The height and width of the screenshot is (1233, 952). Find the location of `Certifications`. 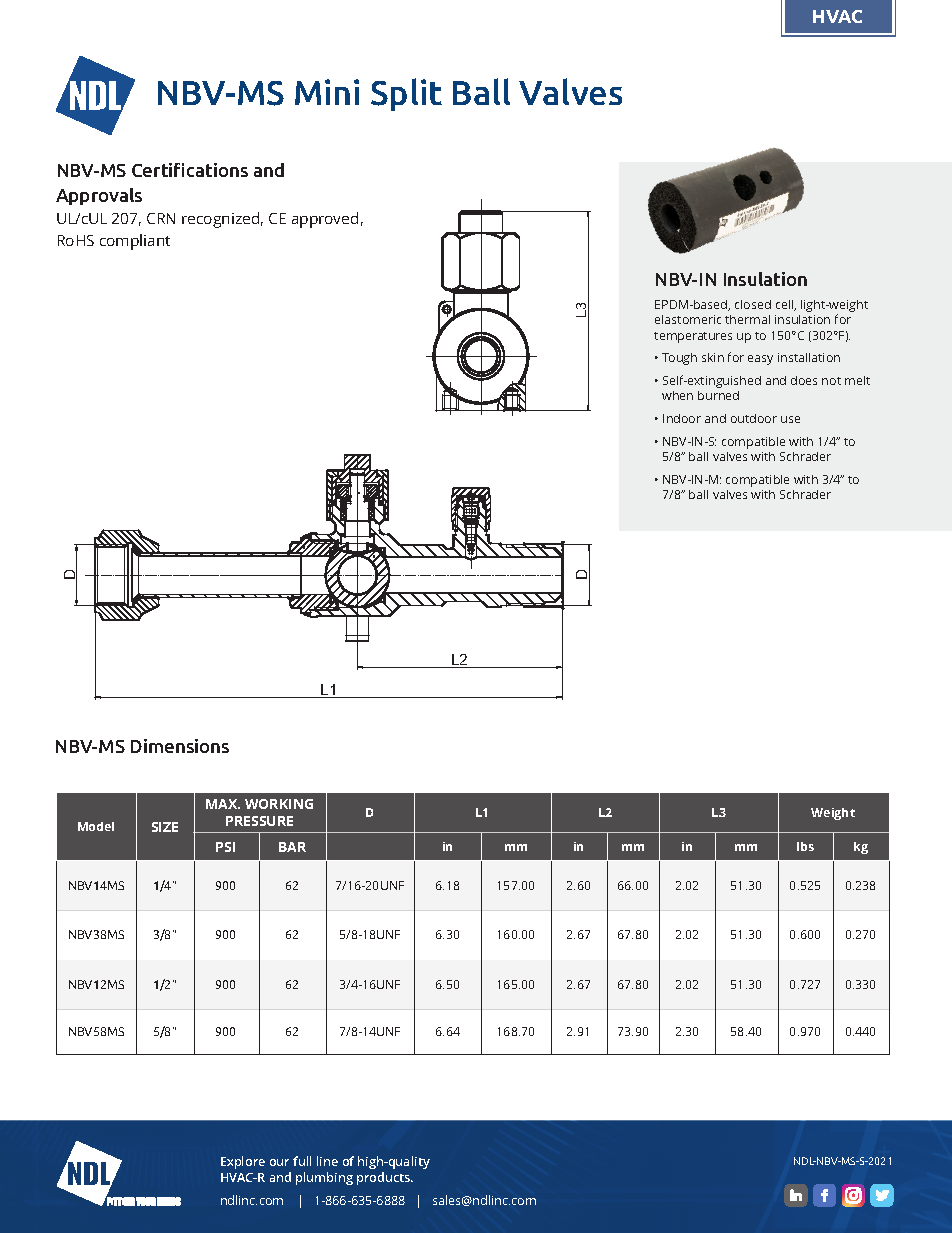

Certifications is located at coordinates (190, 170).
